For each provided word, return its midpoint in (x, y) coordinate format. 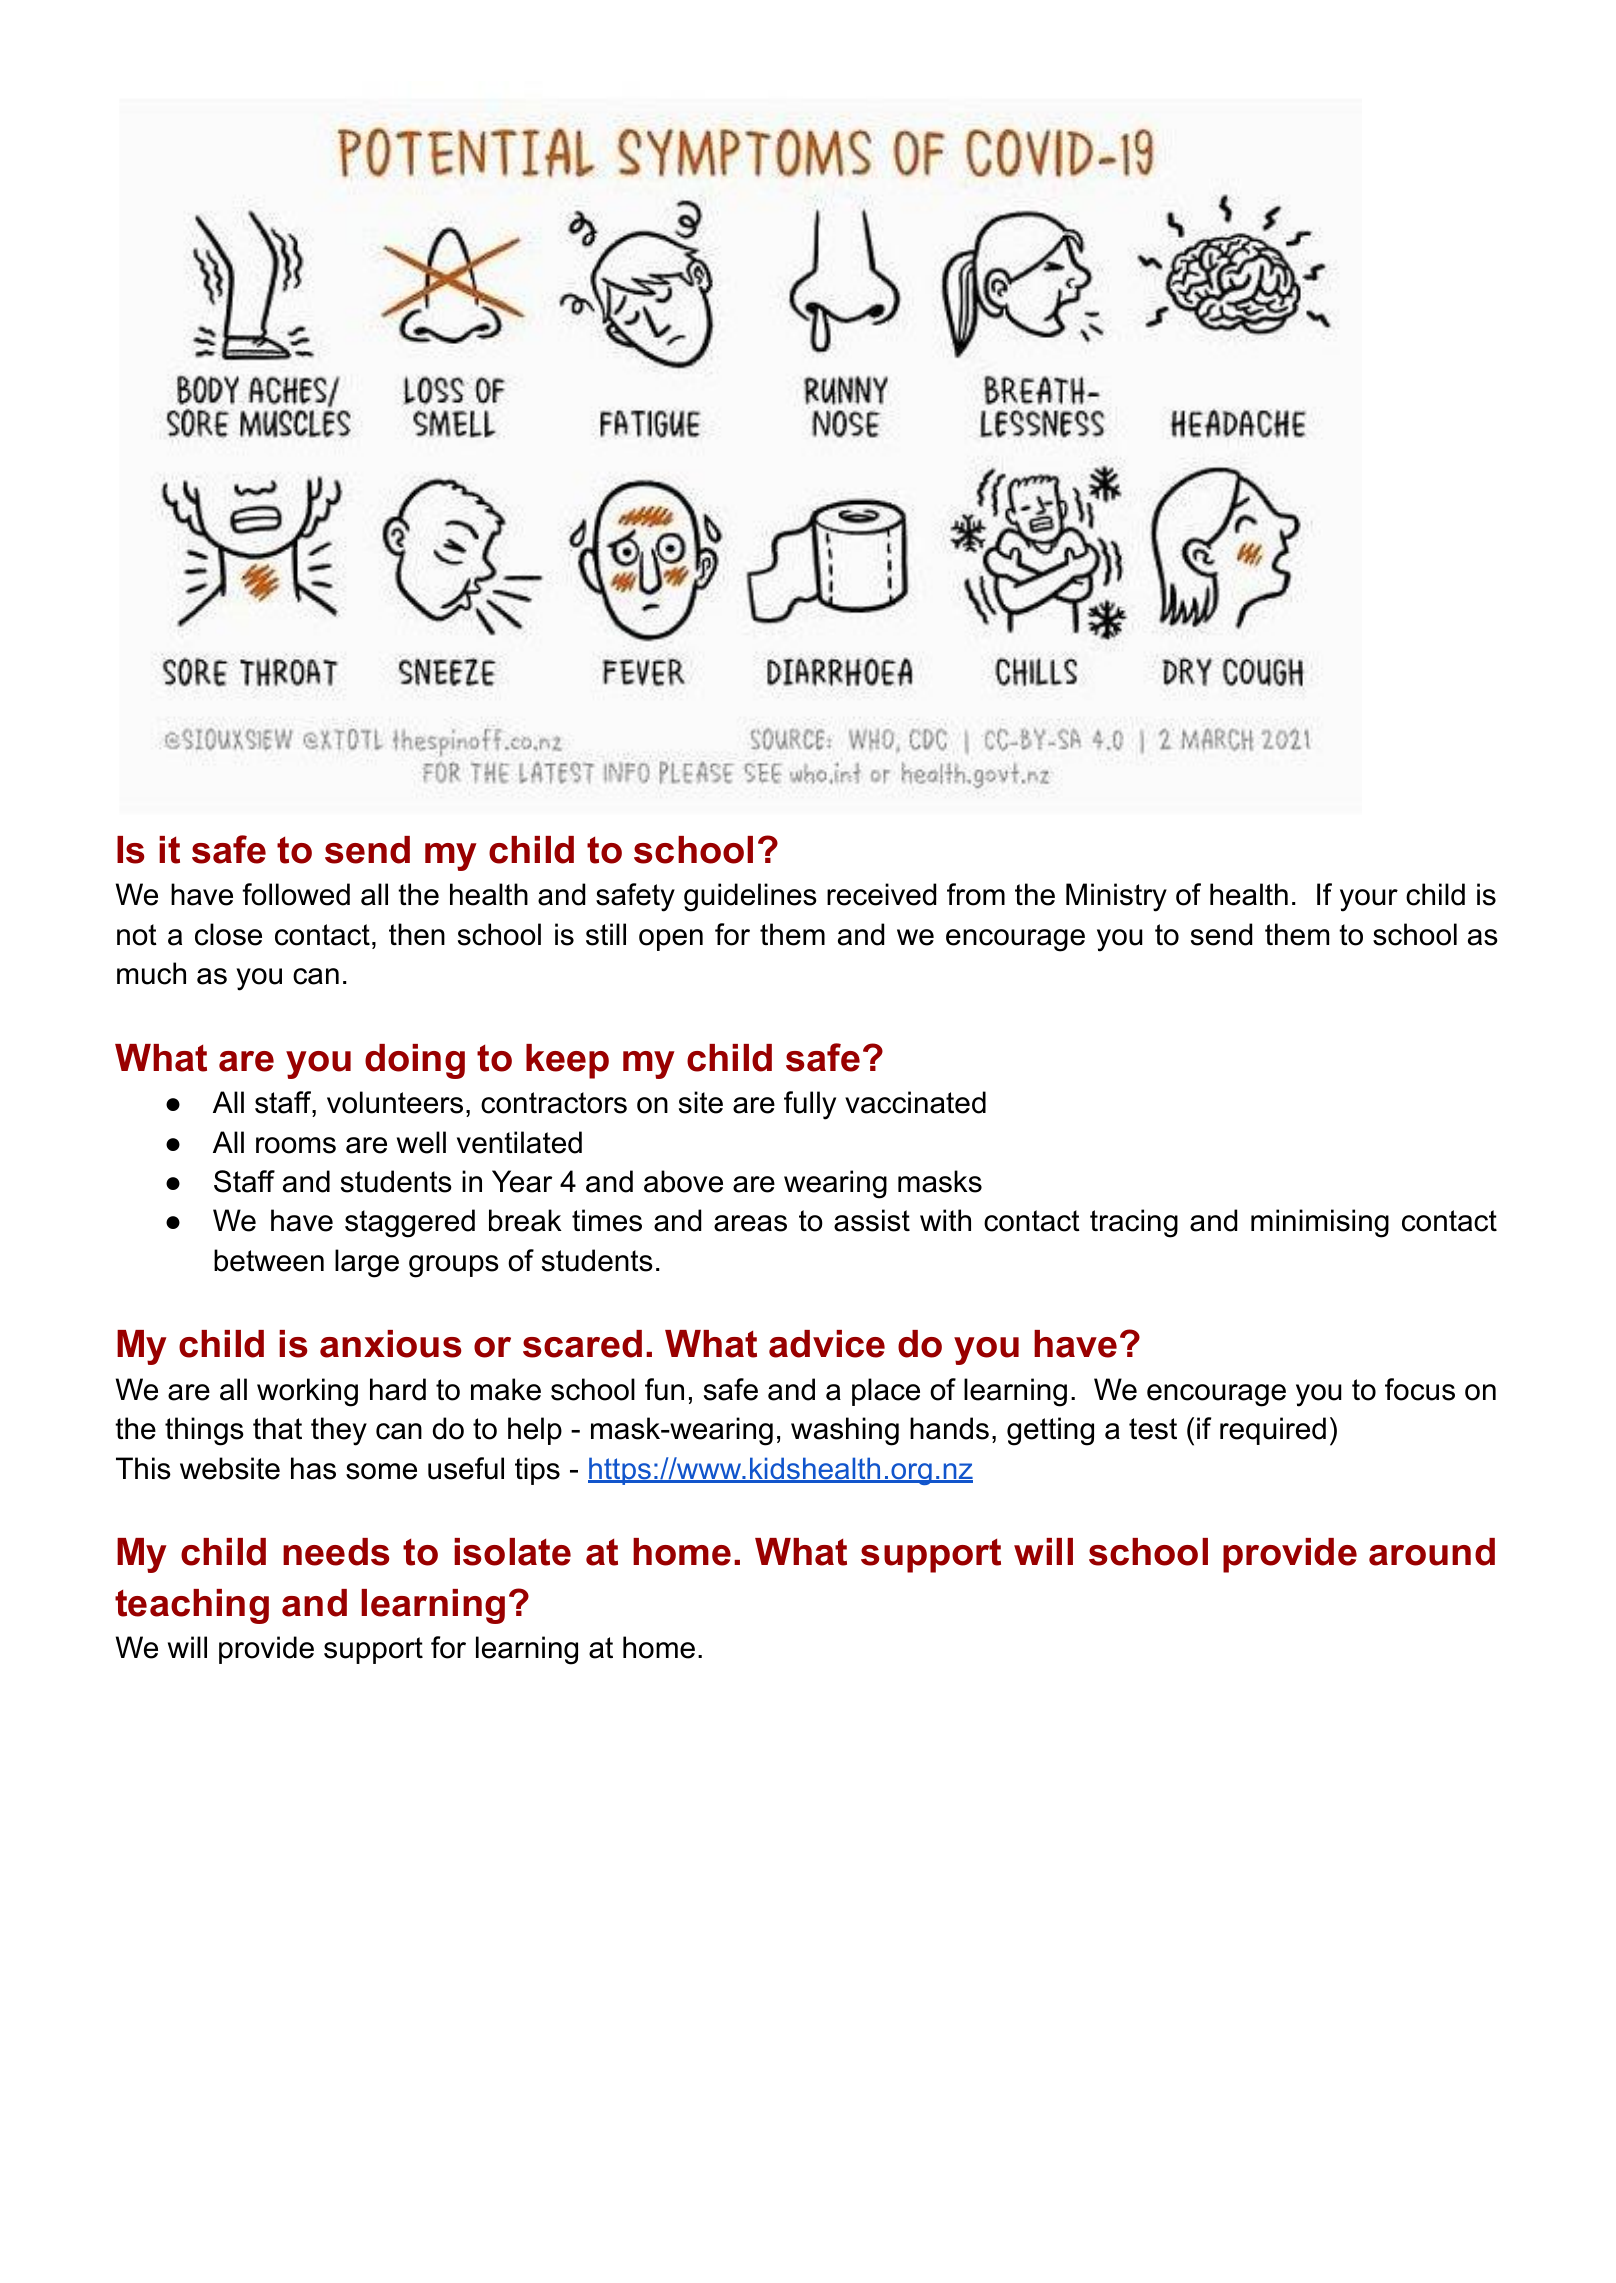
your (1369, 900)
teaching (192, 1606)
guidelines (750, 897)
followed (296, 894)
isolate (512, 1552)
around (1432, 1552)
